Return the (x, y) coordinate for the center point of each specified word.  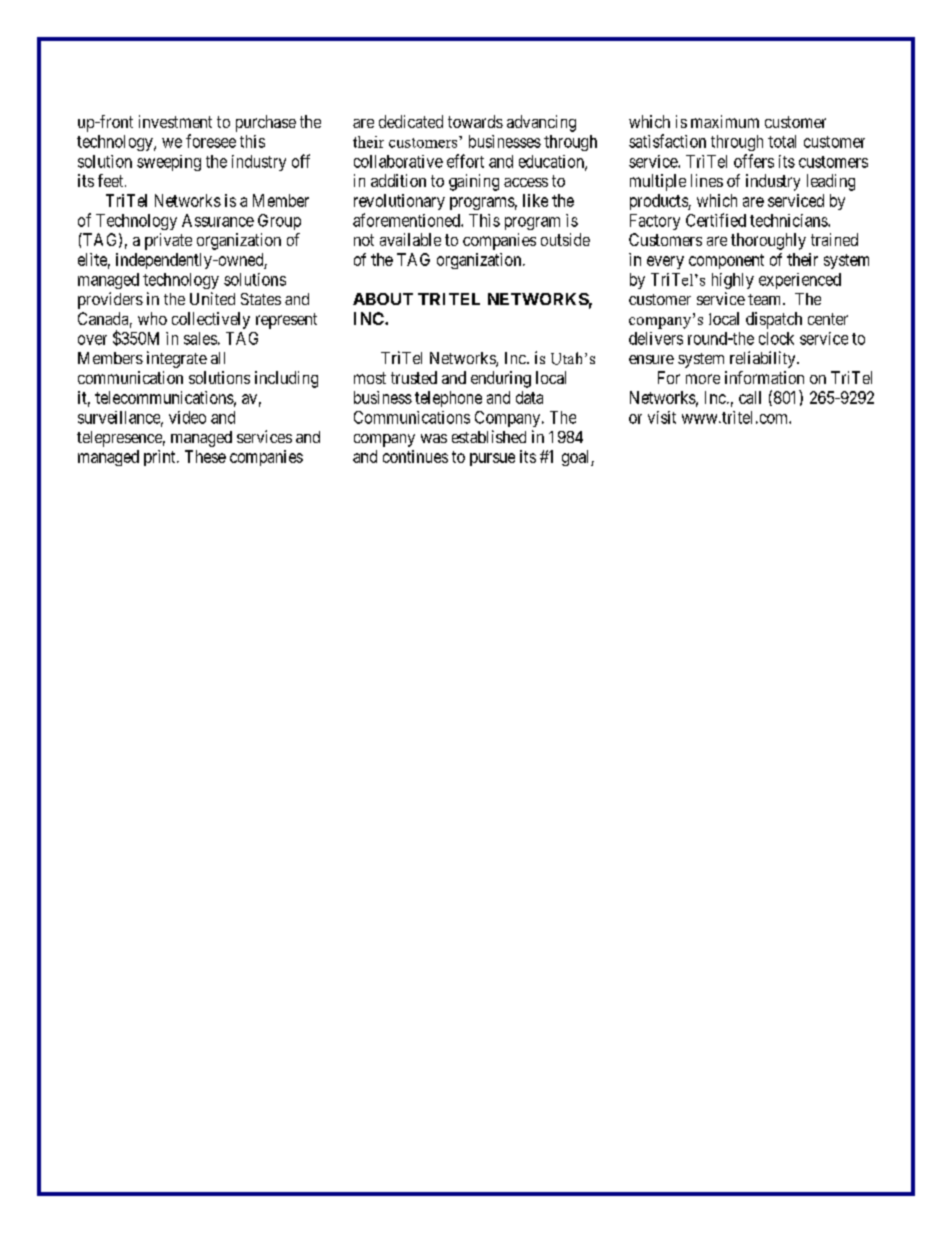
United (212, 298)
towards (475, 121)
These (205, 456)
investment (175, 121)
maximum (725, 121)
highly (733, 281)
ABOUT (383, 299)
